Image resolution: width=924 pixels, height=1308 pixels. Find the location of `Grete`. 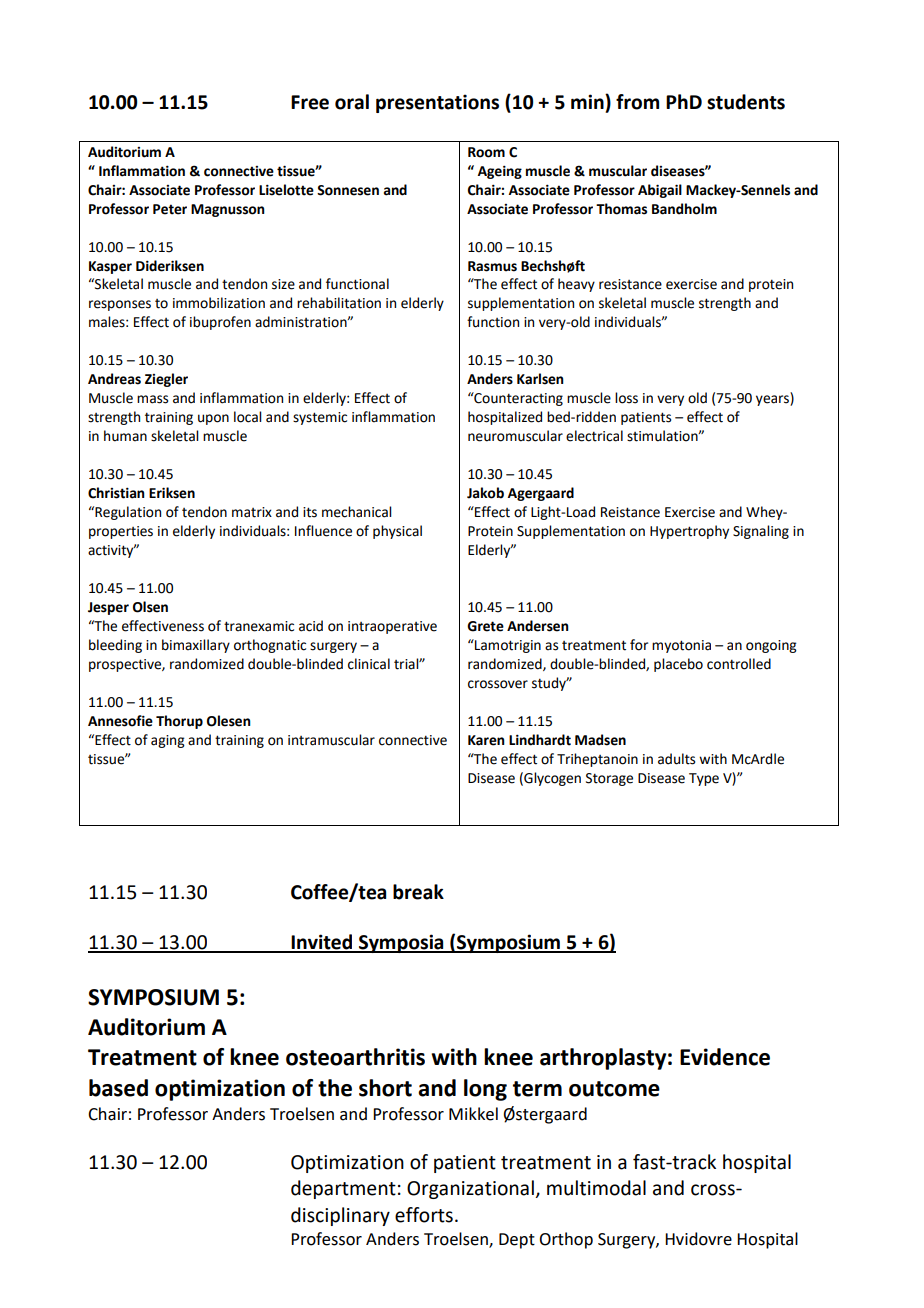

Grete is located at coordinates (485, 626).
